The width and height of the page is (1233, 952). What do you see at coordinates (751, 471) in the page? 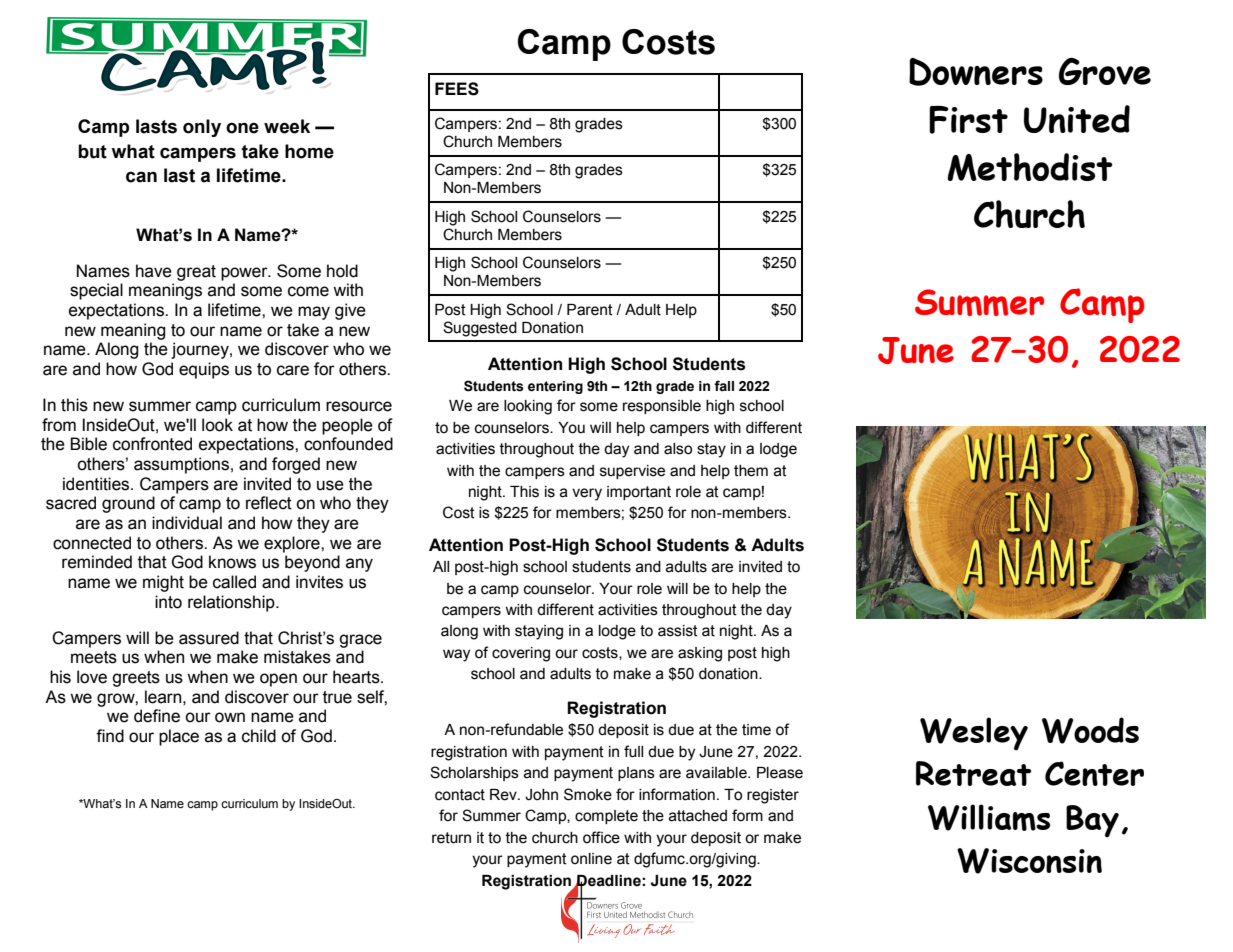
I see `them` at bounding box center [751, 471].
